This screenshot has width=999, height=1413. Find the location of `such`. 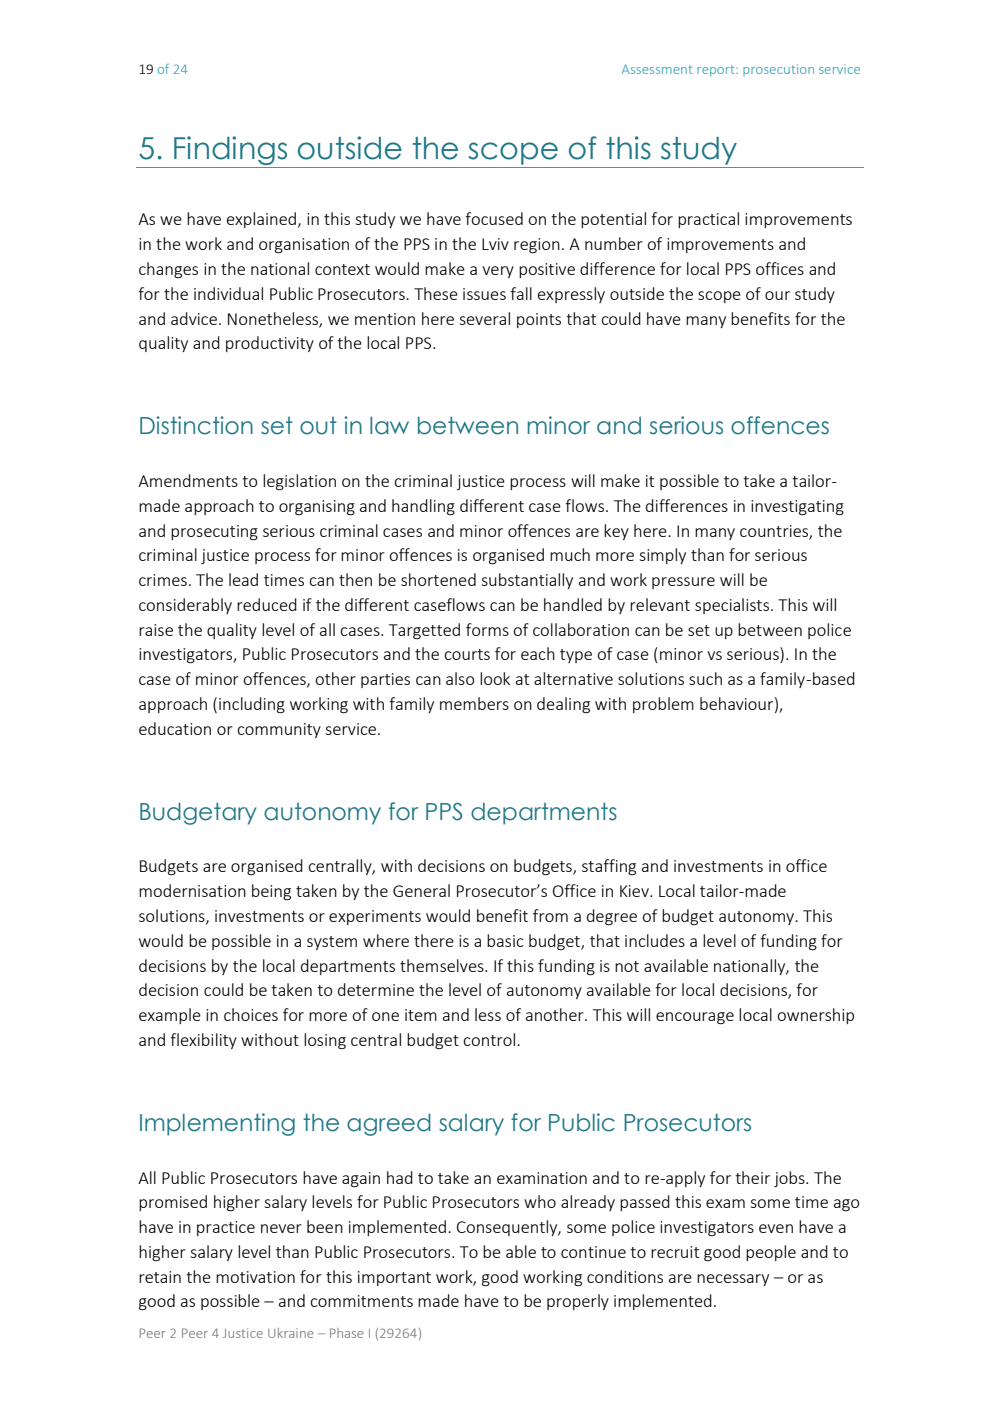

such is located at coordinates (705, 678).
